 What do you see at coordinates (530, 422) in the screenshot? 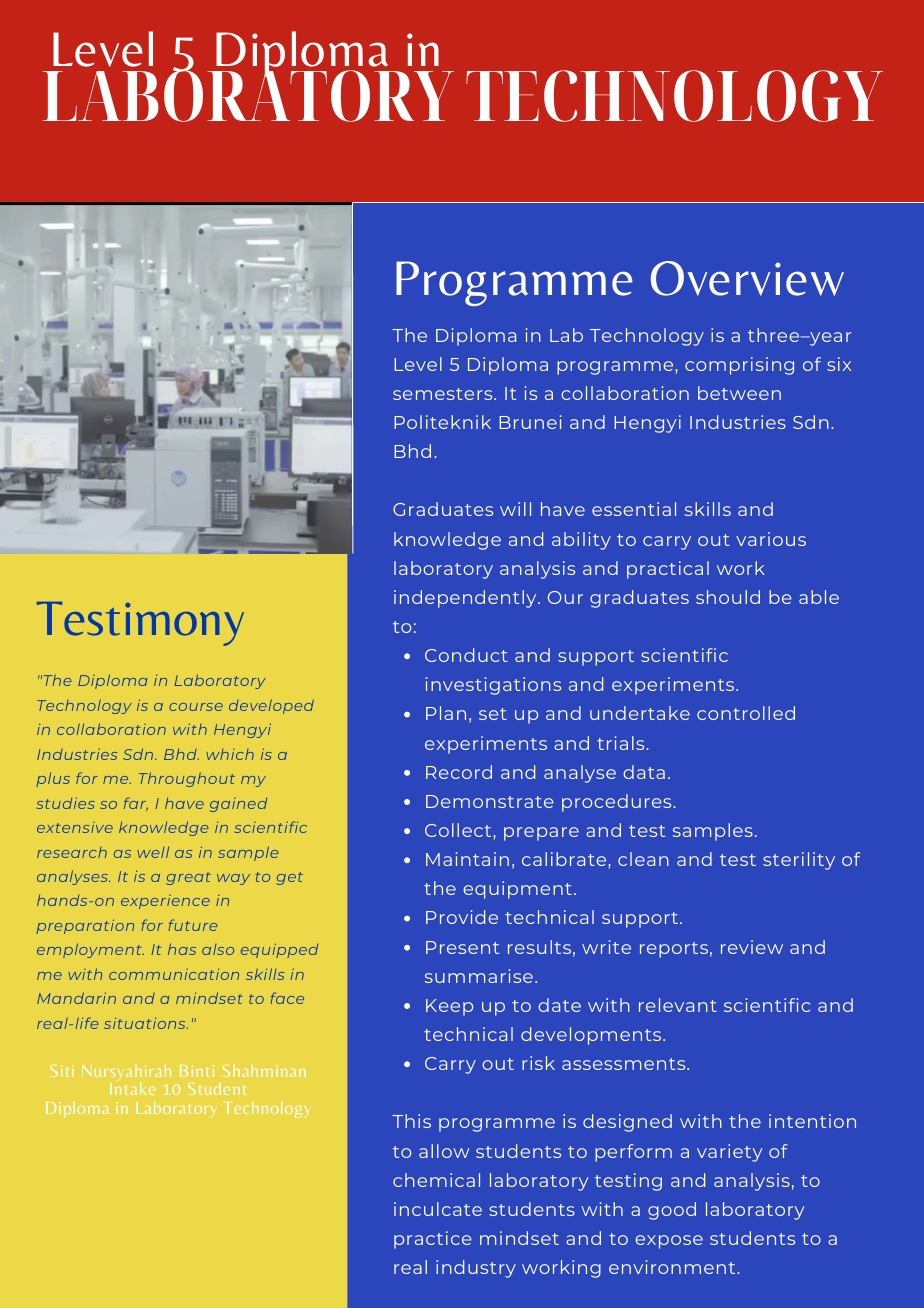
I see `Brunei` at bounding box center [530, 422].
